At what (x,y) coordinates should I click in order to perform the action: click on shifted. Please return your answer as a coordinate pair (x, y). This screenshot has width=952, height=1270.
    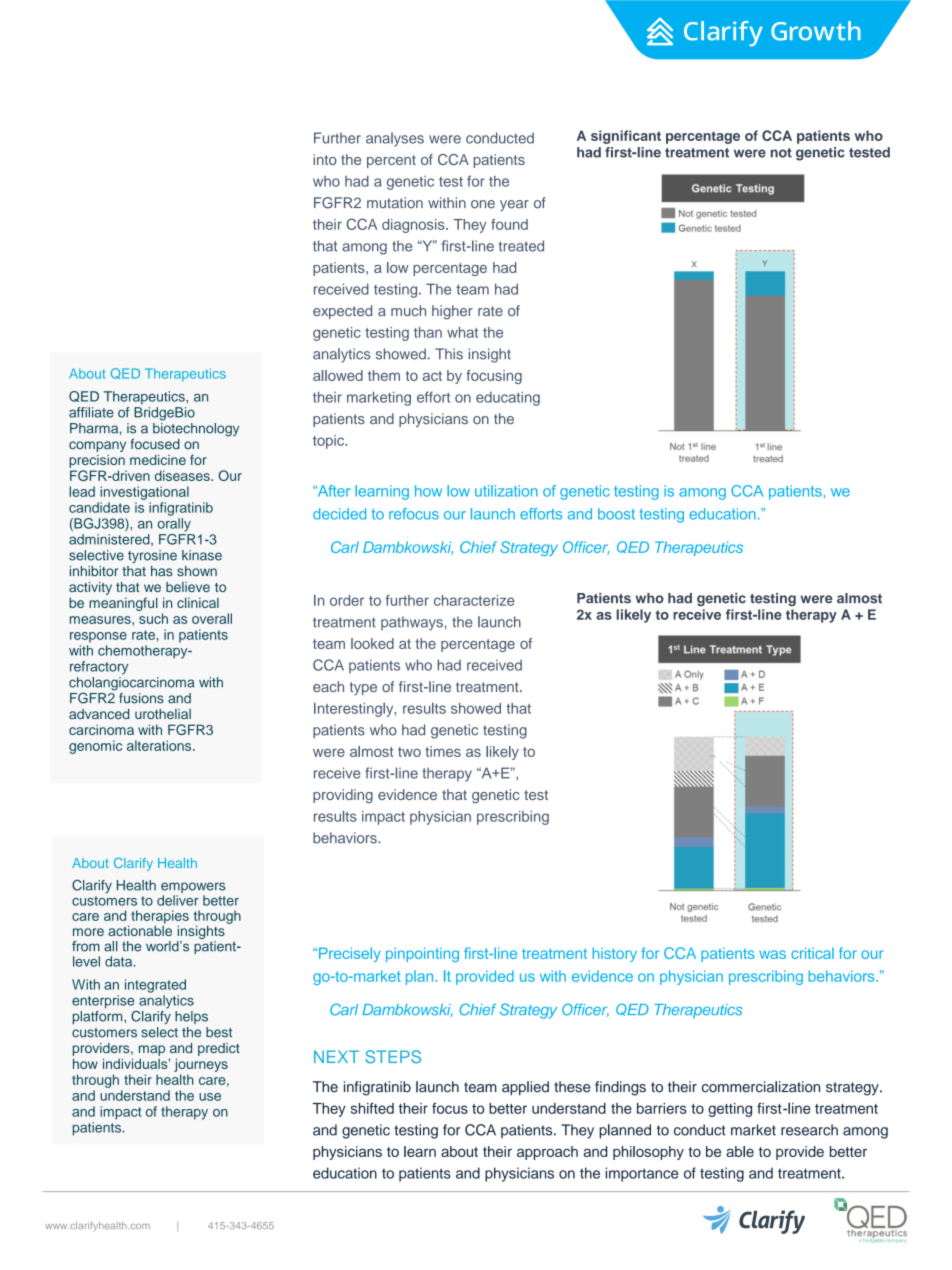
    Looking at the image, I should click on (372, 1108).
